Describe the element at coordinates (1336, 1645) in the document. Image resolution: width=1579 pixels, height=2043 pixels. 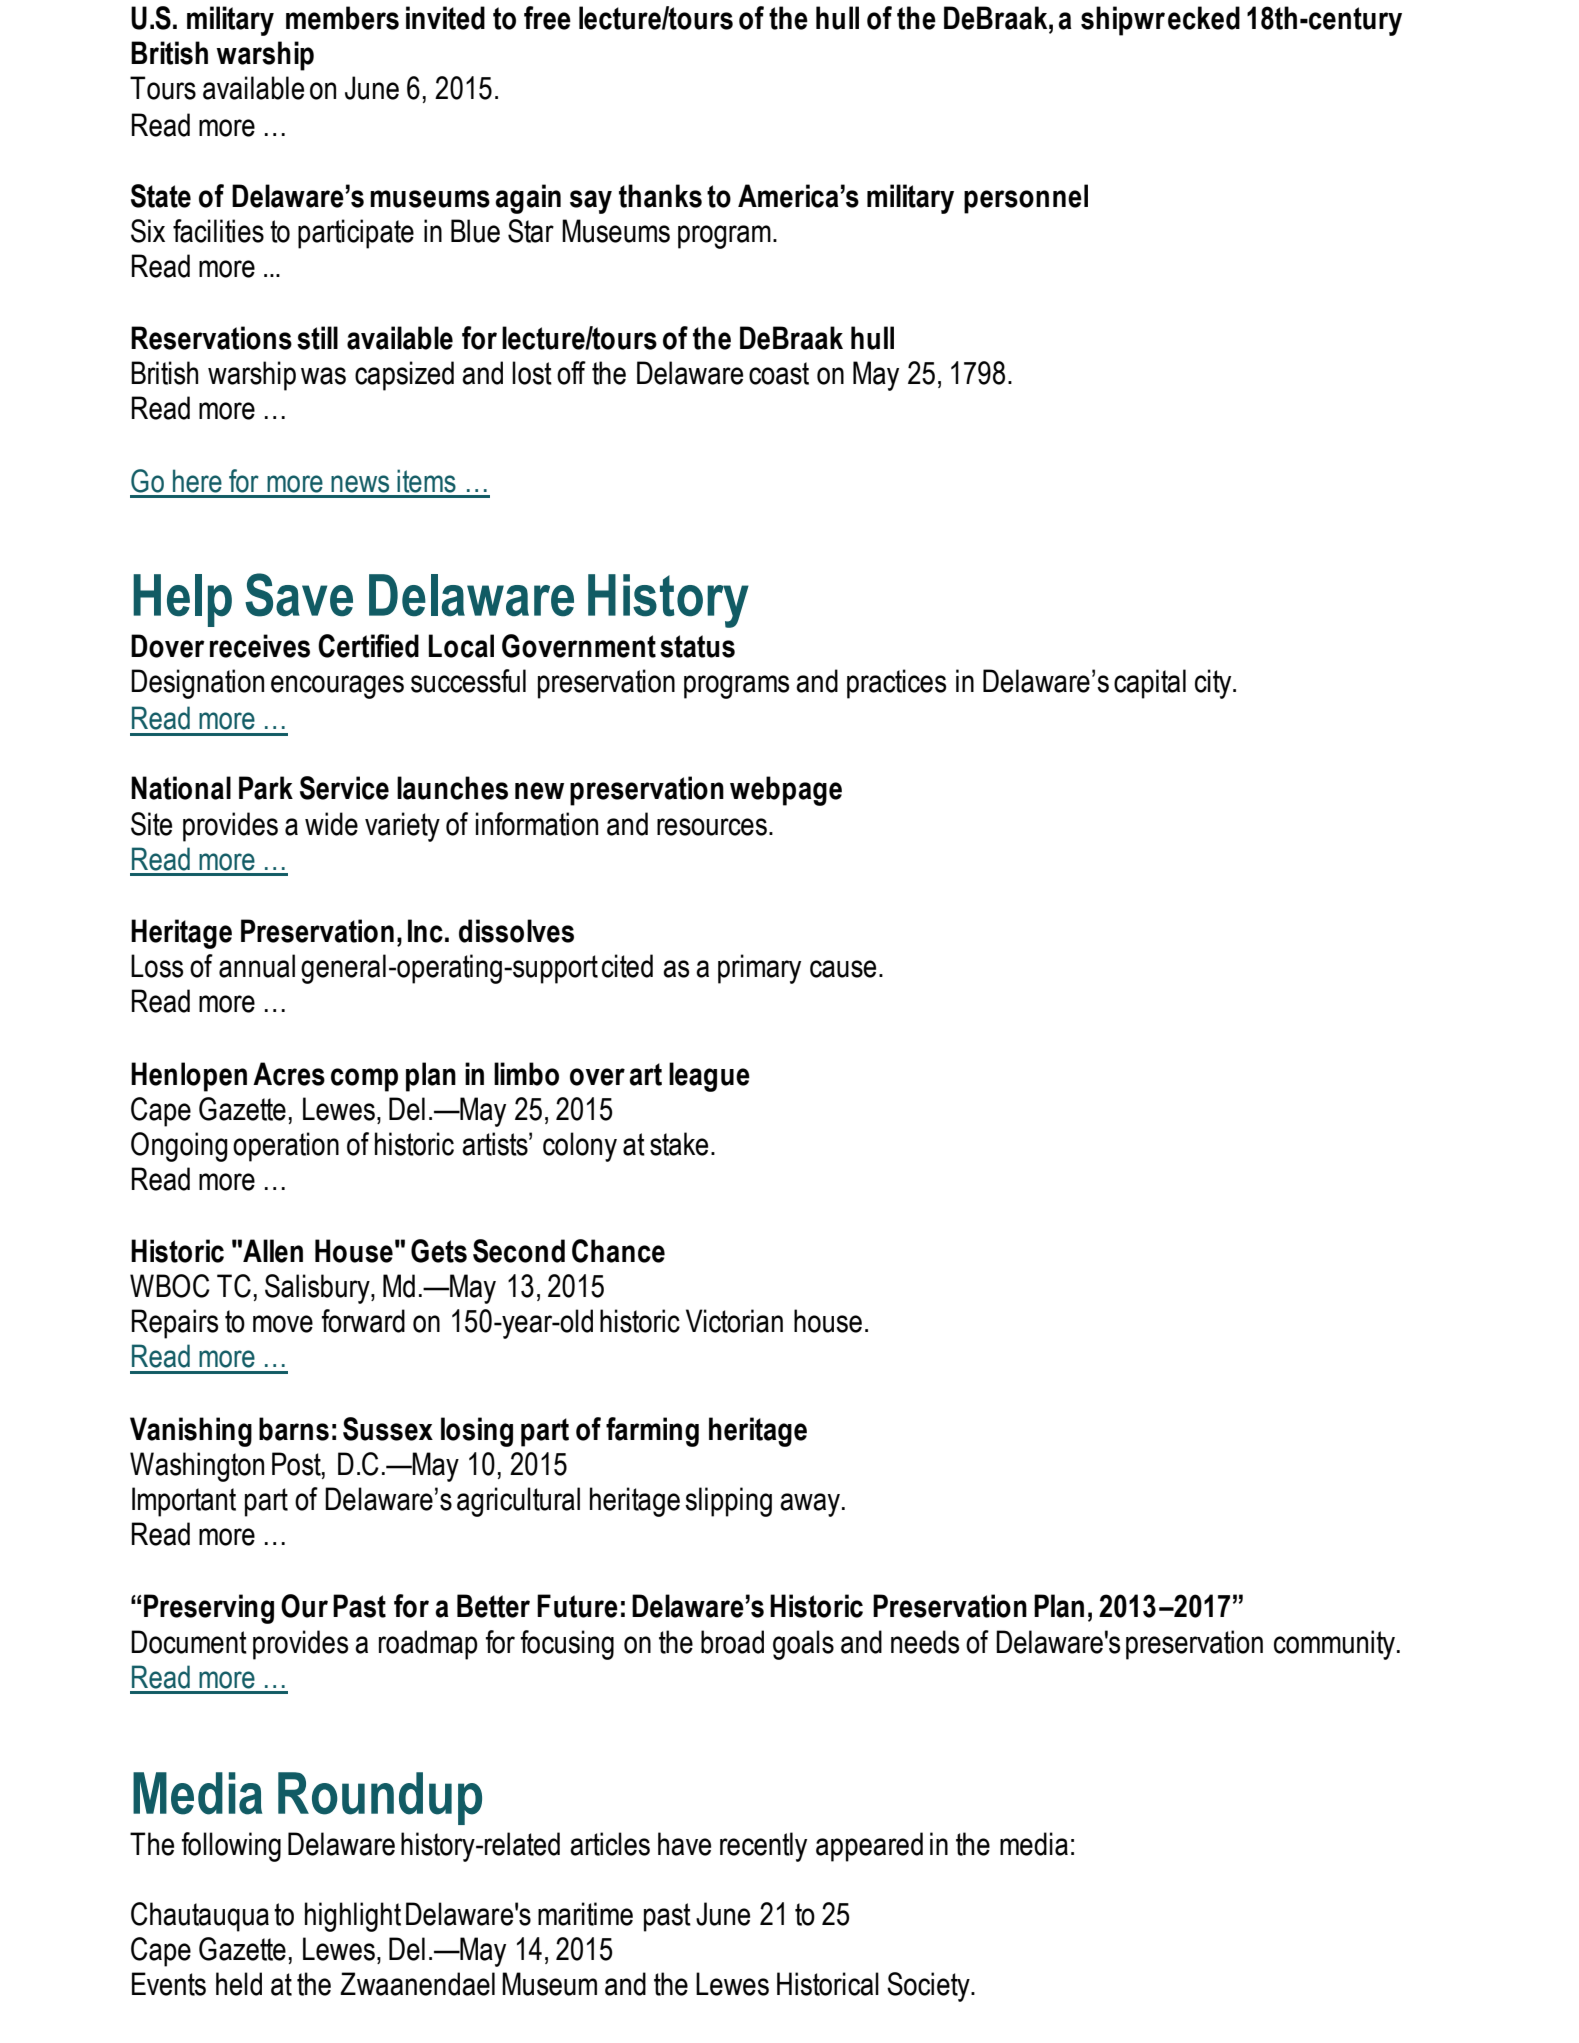
I see `community` at that location.
